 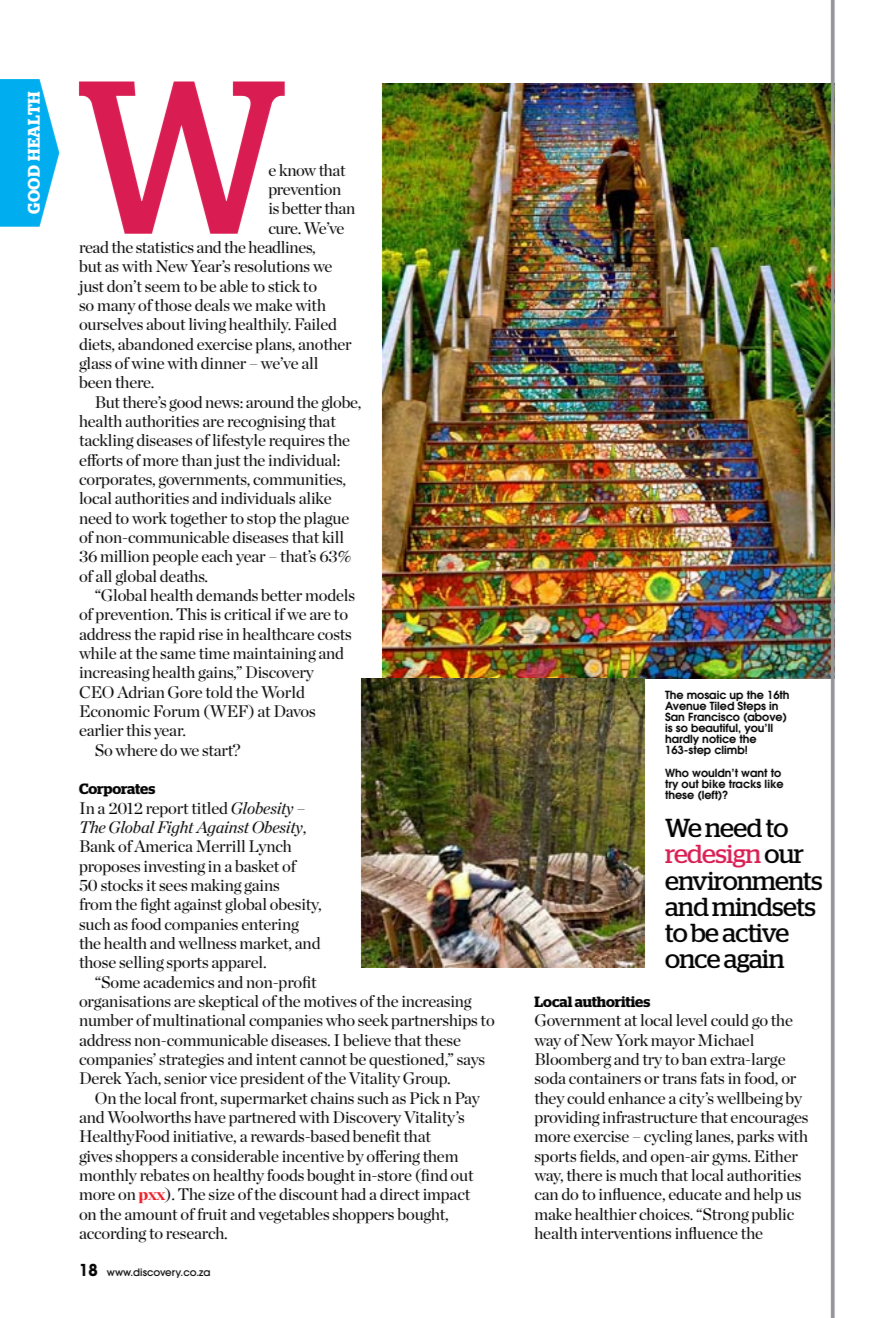 I want to click on Forum, so click(x=176, y=711).
